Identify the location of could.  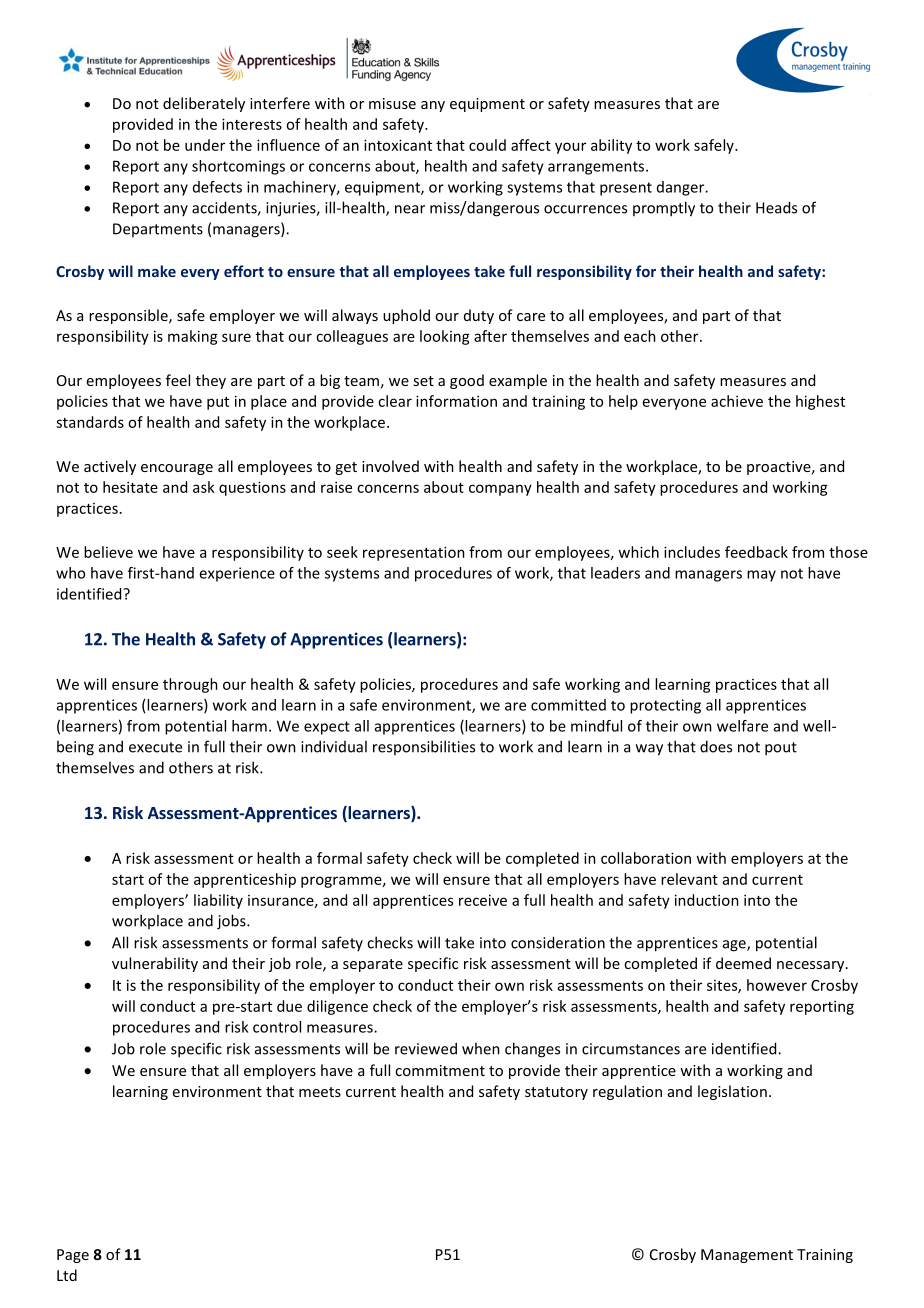
(487, 145).
